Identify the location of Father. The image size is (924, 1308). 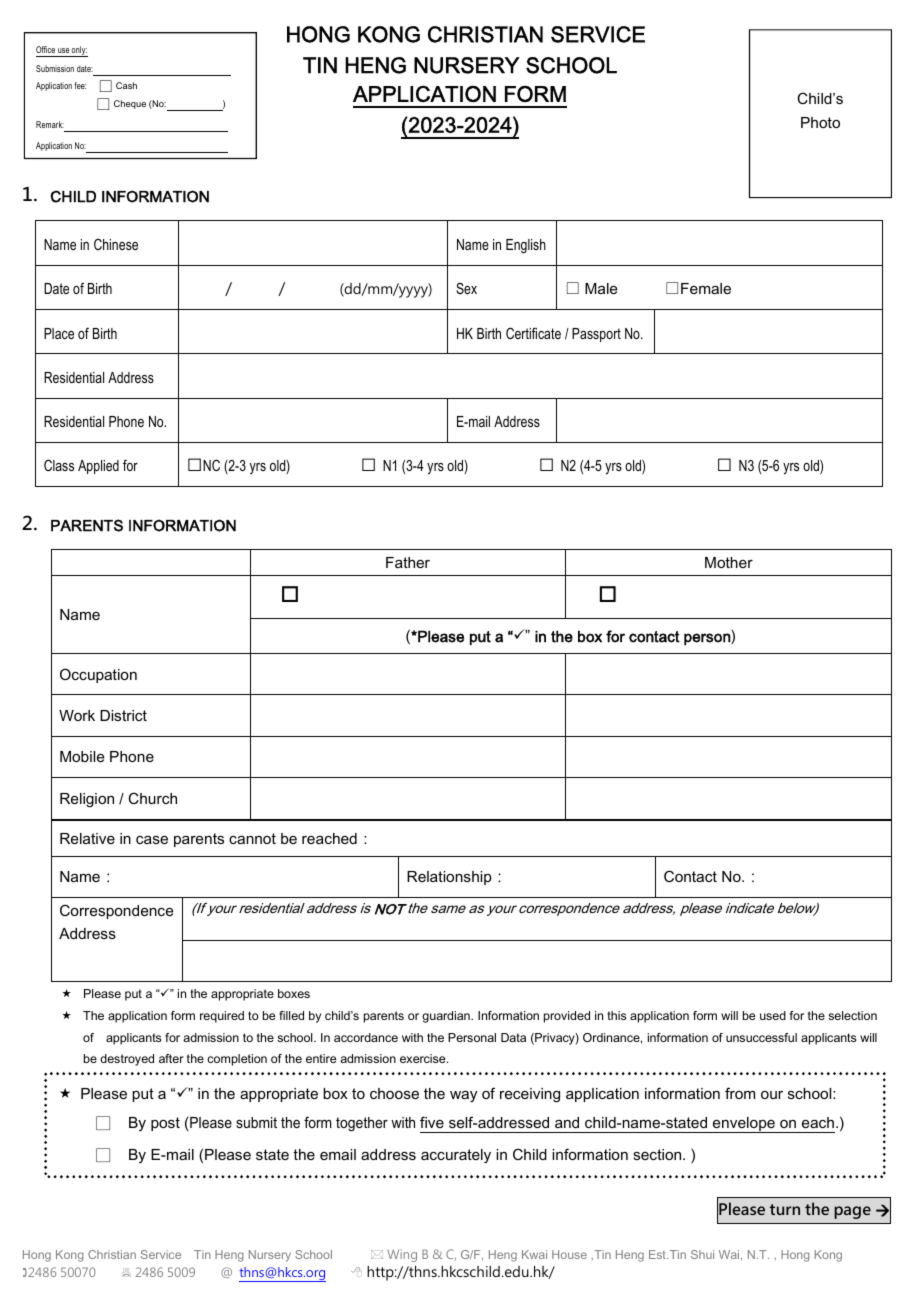
(408, 562).
